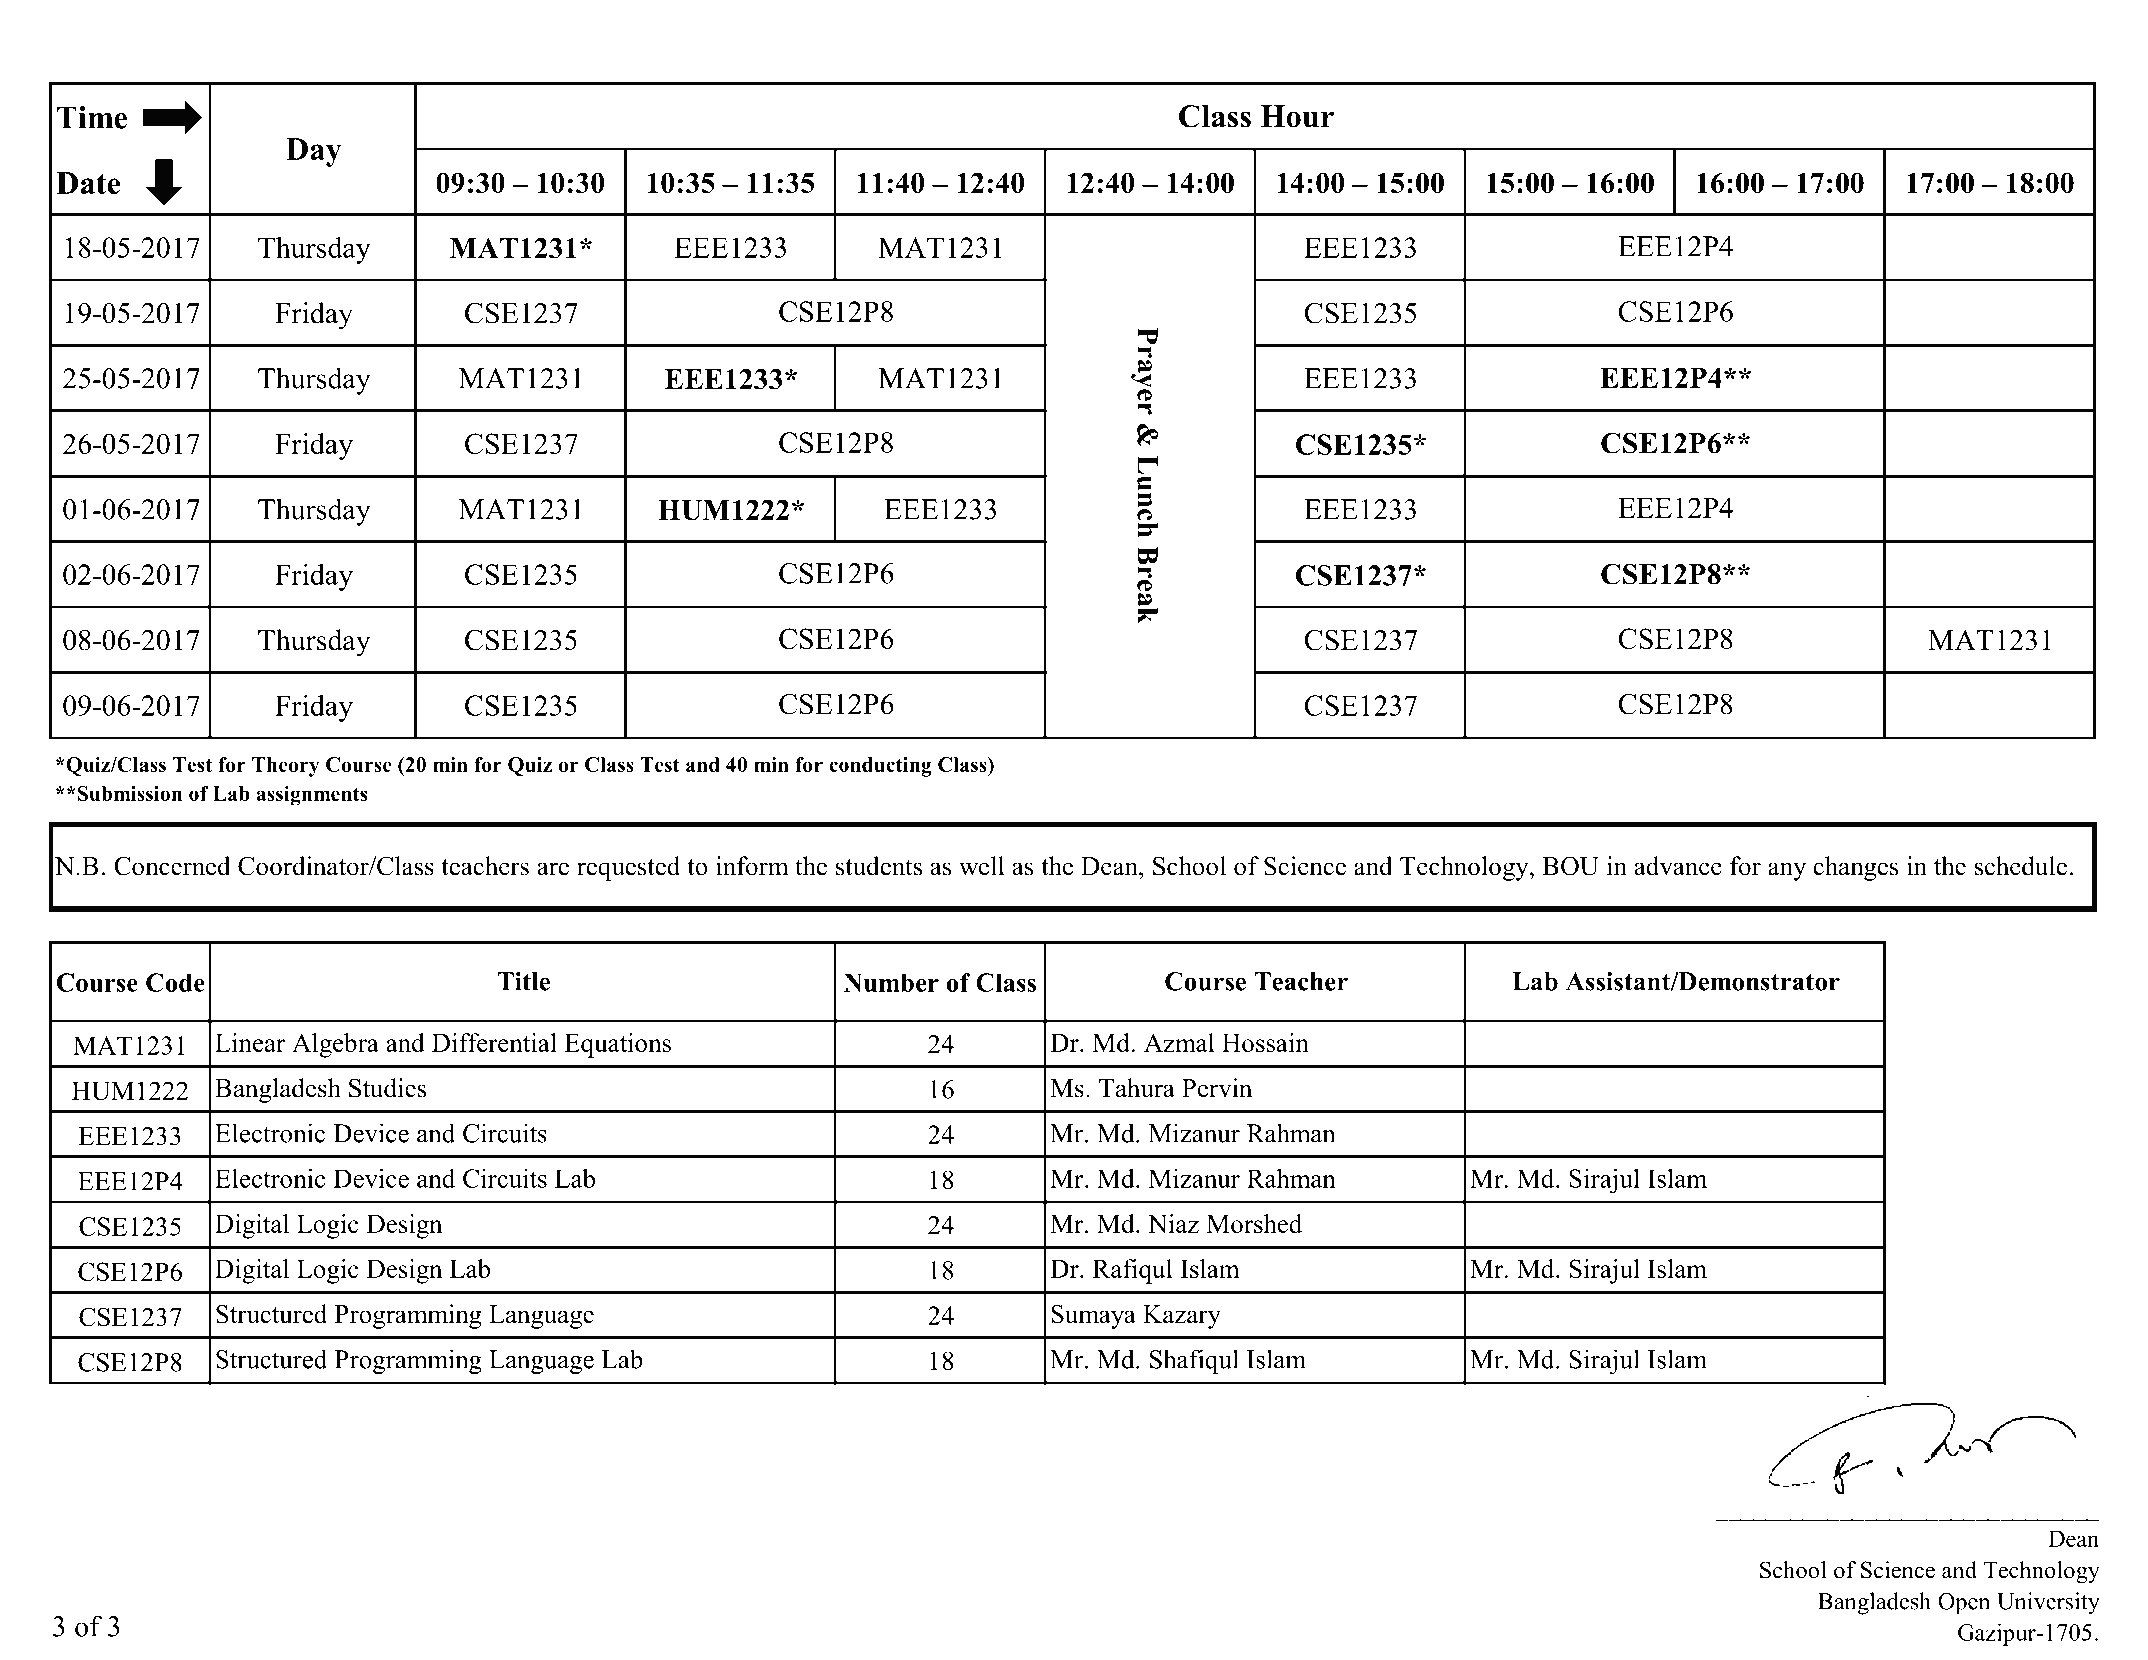  What do you see at coordinates (92, 117) in the screenshot?
I see `Time` at bounding box center [92, 117].
